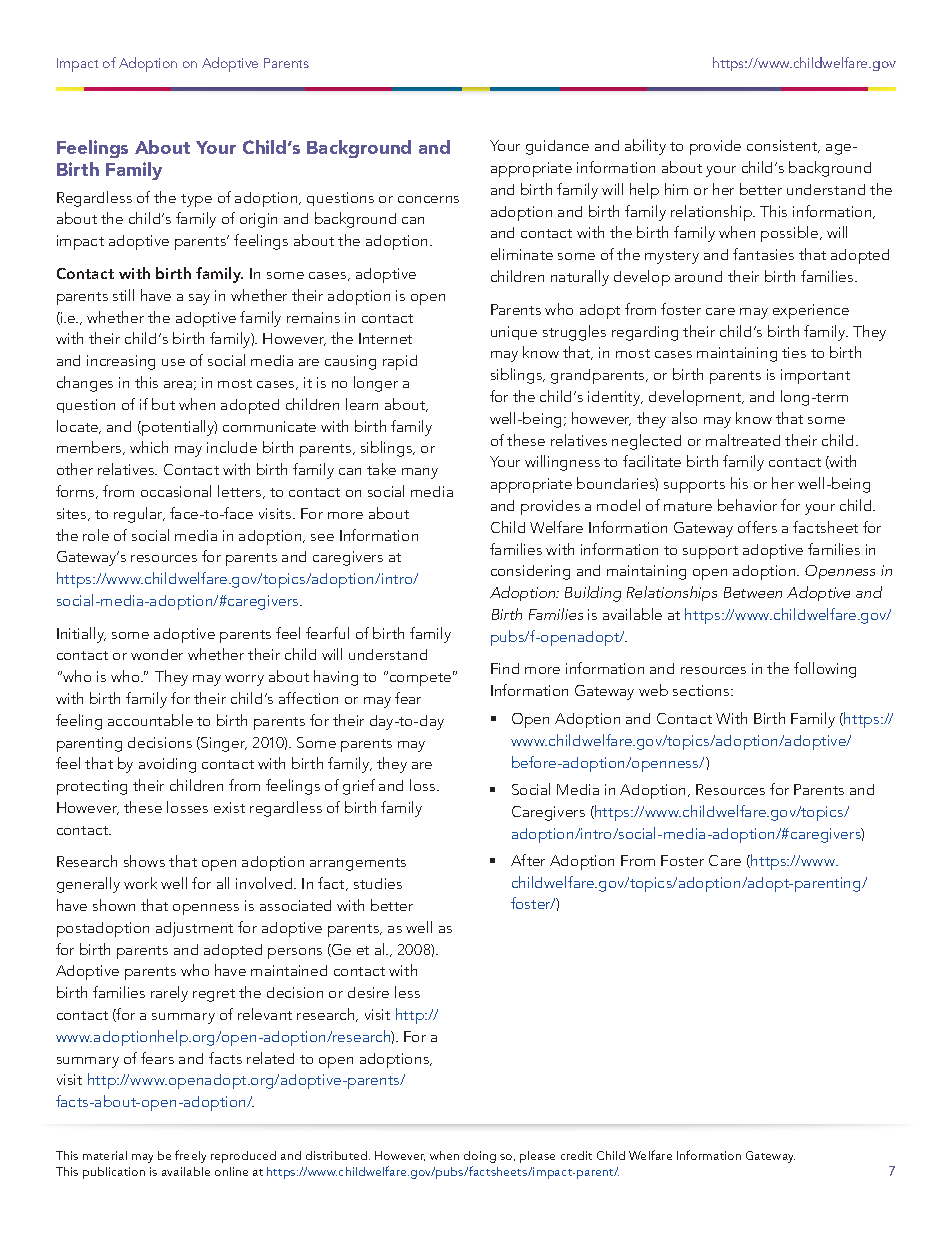  Describe the element at coordinates (576, 1155) in the document. I see `credit` at that location.
